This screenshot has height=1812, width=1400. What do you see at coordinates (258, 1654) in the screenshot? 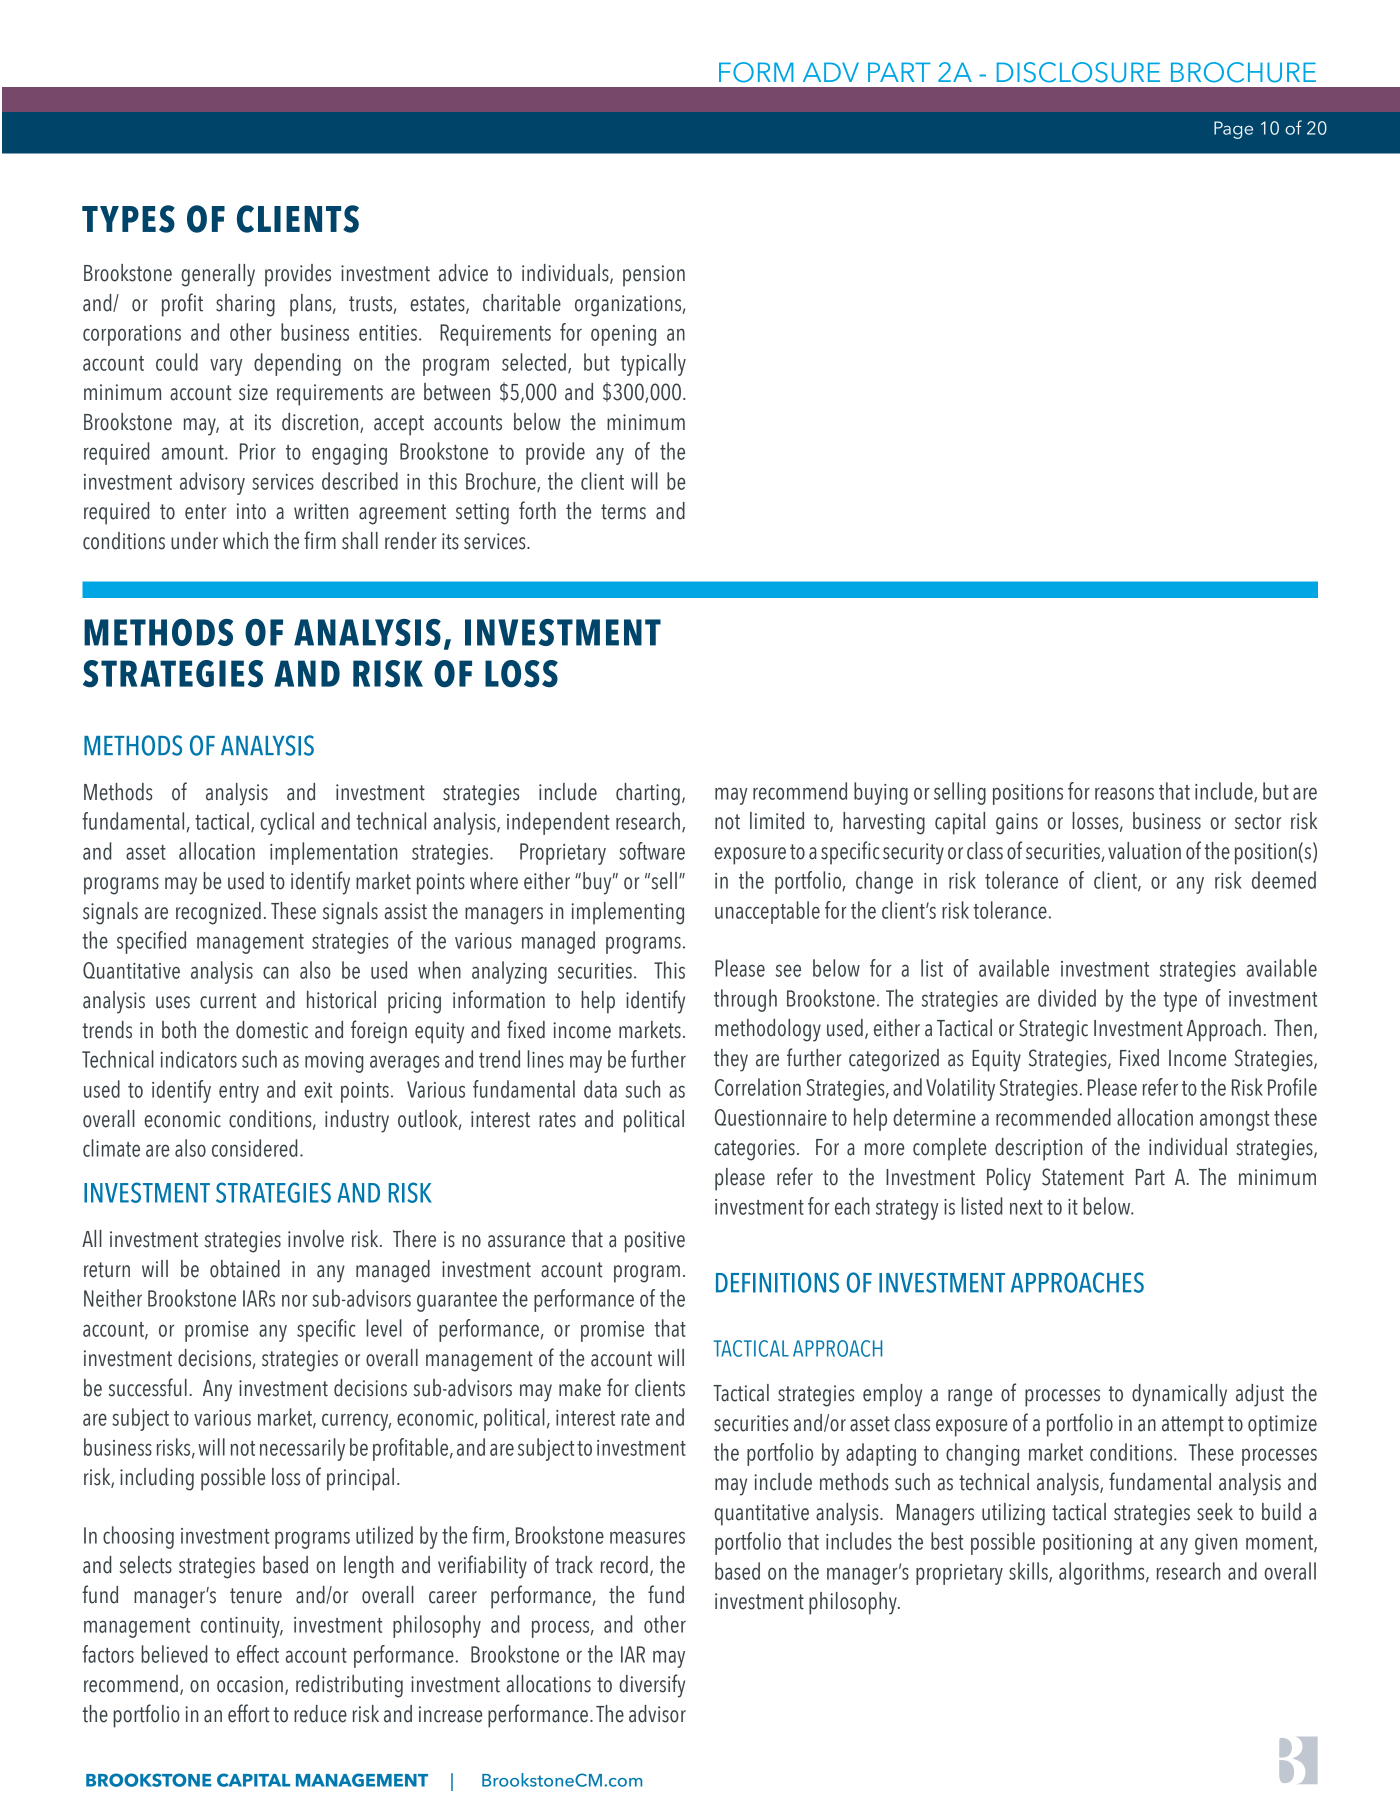
I see `effect` at bounding box center [258, 1654].
